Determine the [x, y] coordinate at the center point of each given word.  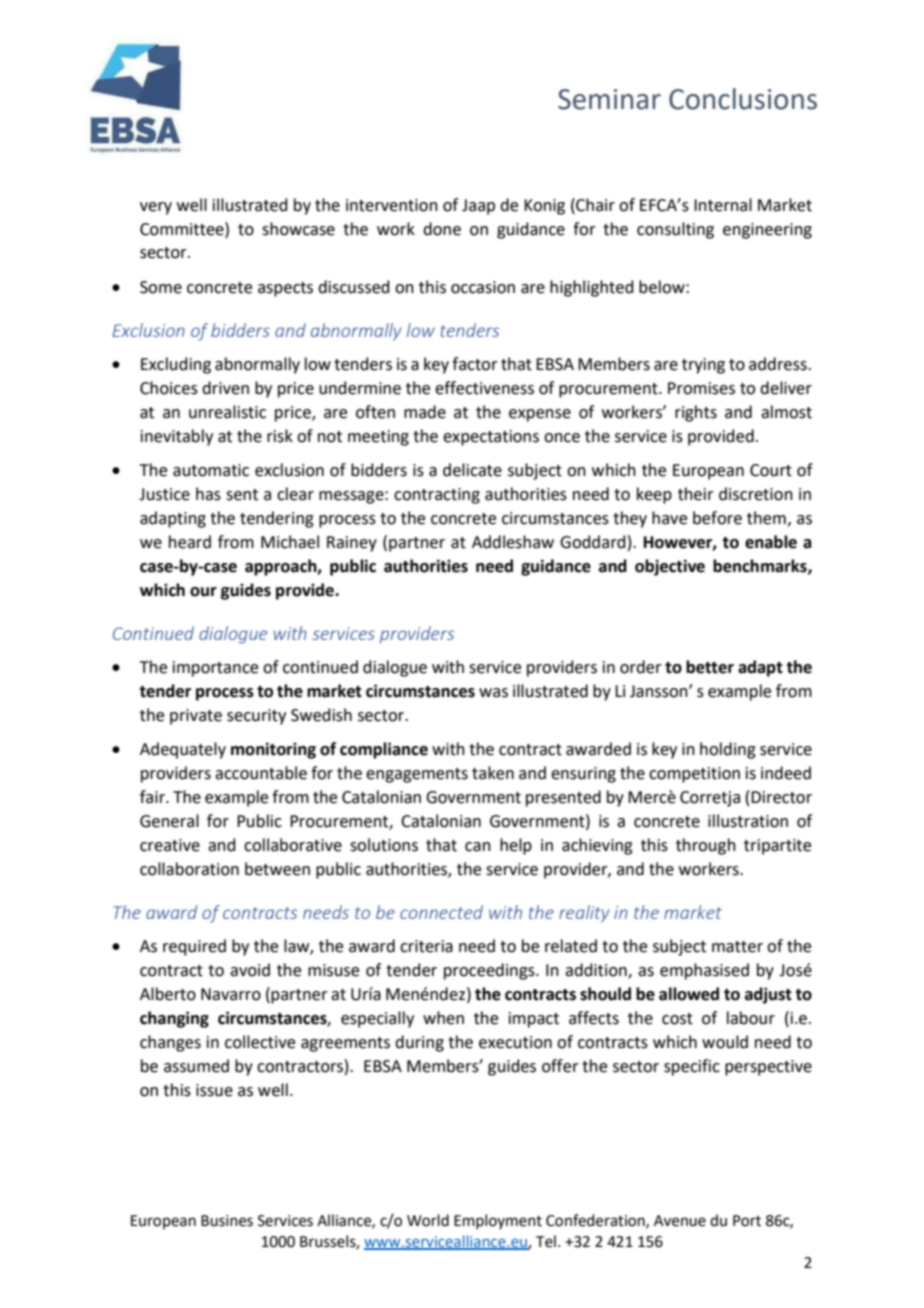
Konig [544, 207]
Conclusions [743, 99]
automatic [211, 470]
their [696, 494]
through [706, 846]
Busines [227, 1221]
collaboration [189, 869]
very [156, 208]
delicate [472, 470]
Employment [498, 1221]
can [478, 847]
